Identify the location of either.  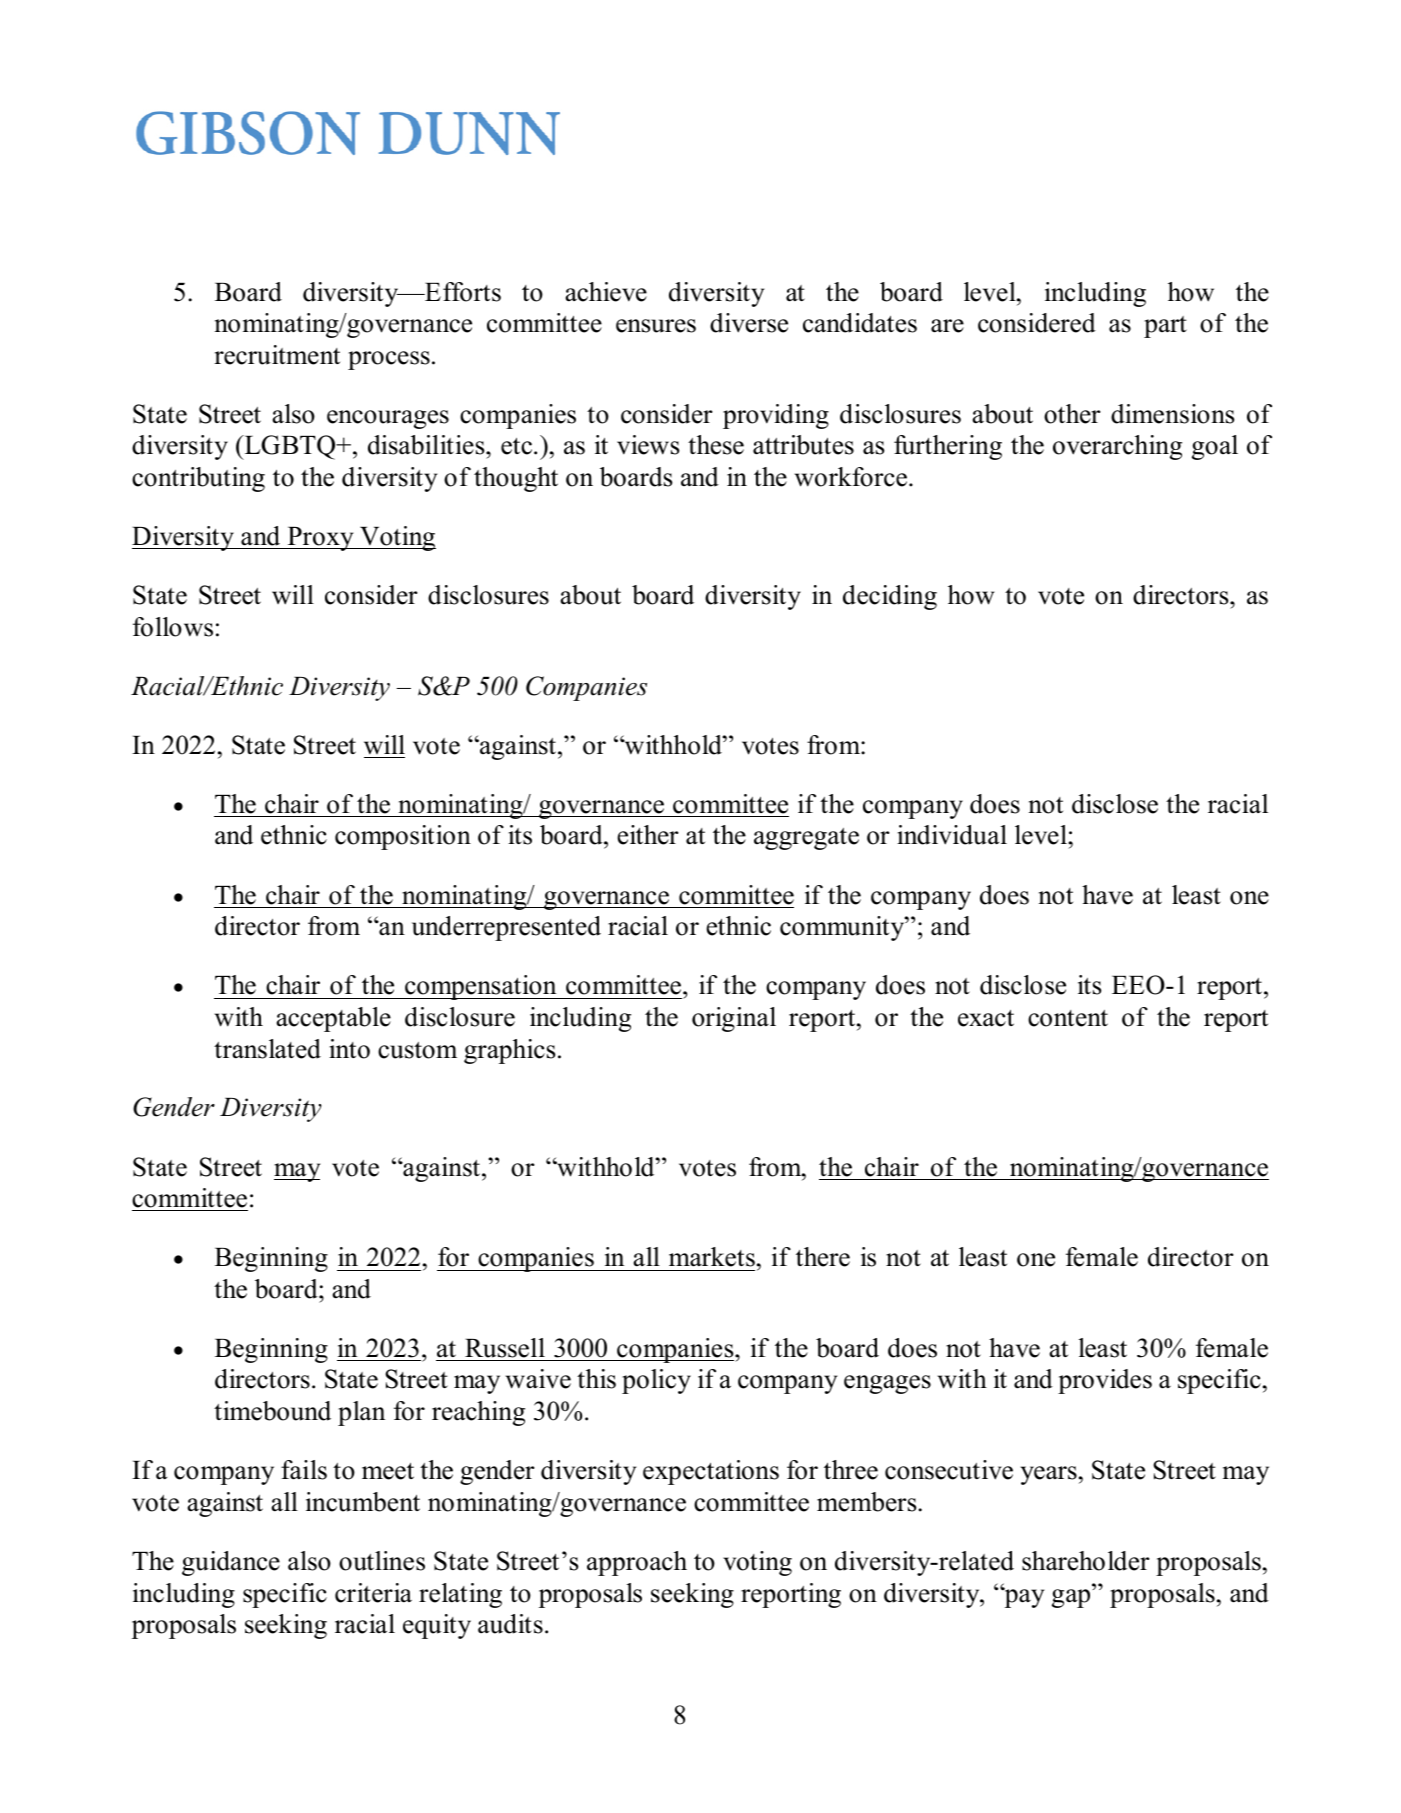
(648, 835).
